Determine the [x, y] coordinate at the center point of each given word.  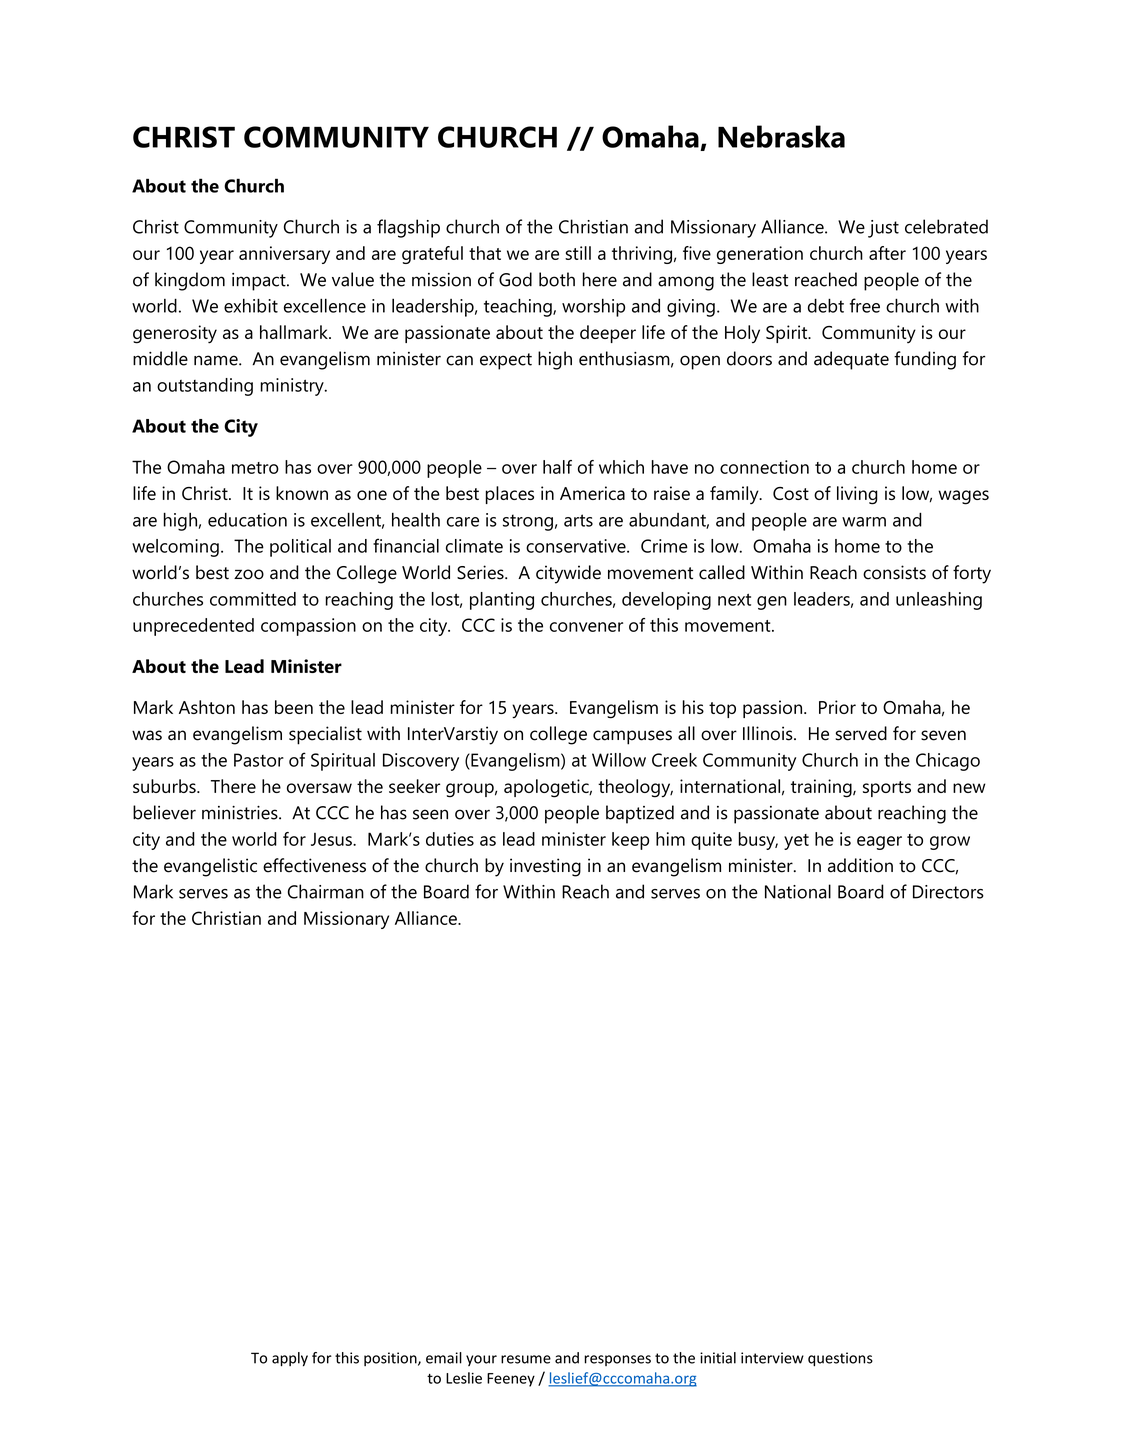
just [883, 229]
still [578, 253]
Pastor [259, 760]
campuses [632, 737]
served [861, 733]
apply [290, 1359]
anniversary [284, 255]
